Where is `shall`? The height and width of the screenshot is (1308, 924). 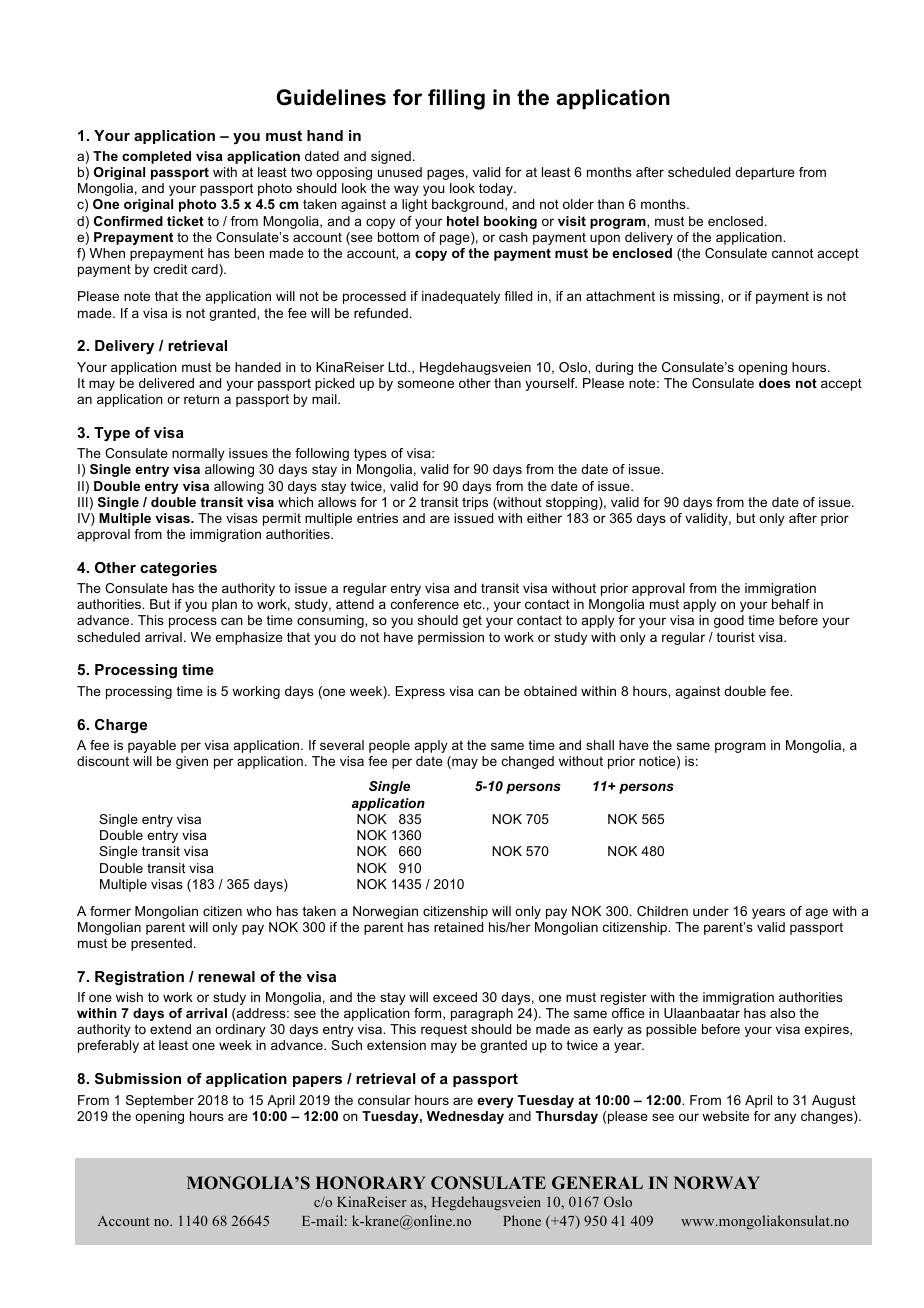
shall is located at coordinates (600, 745).
